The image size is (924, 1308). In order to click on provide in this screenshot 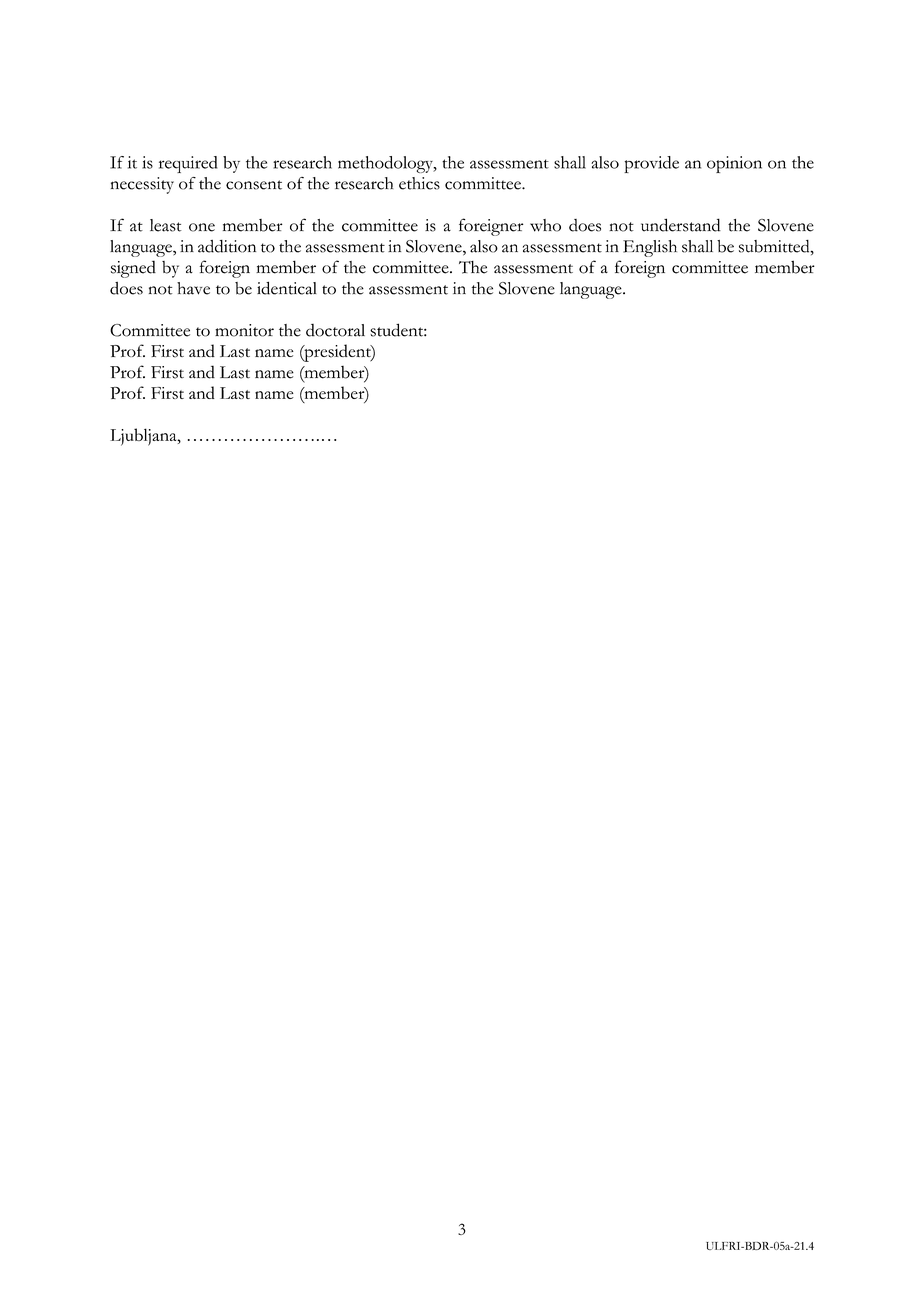, I will do `click(651, 164)`.
